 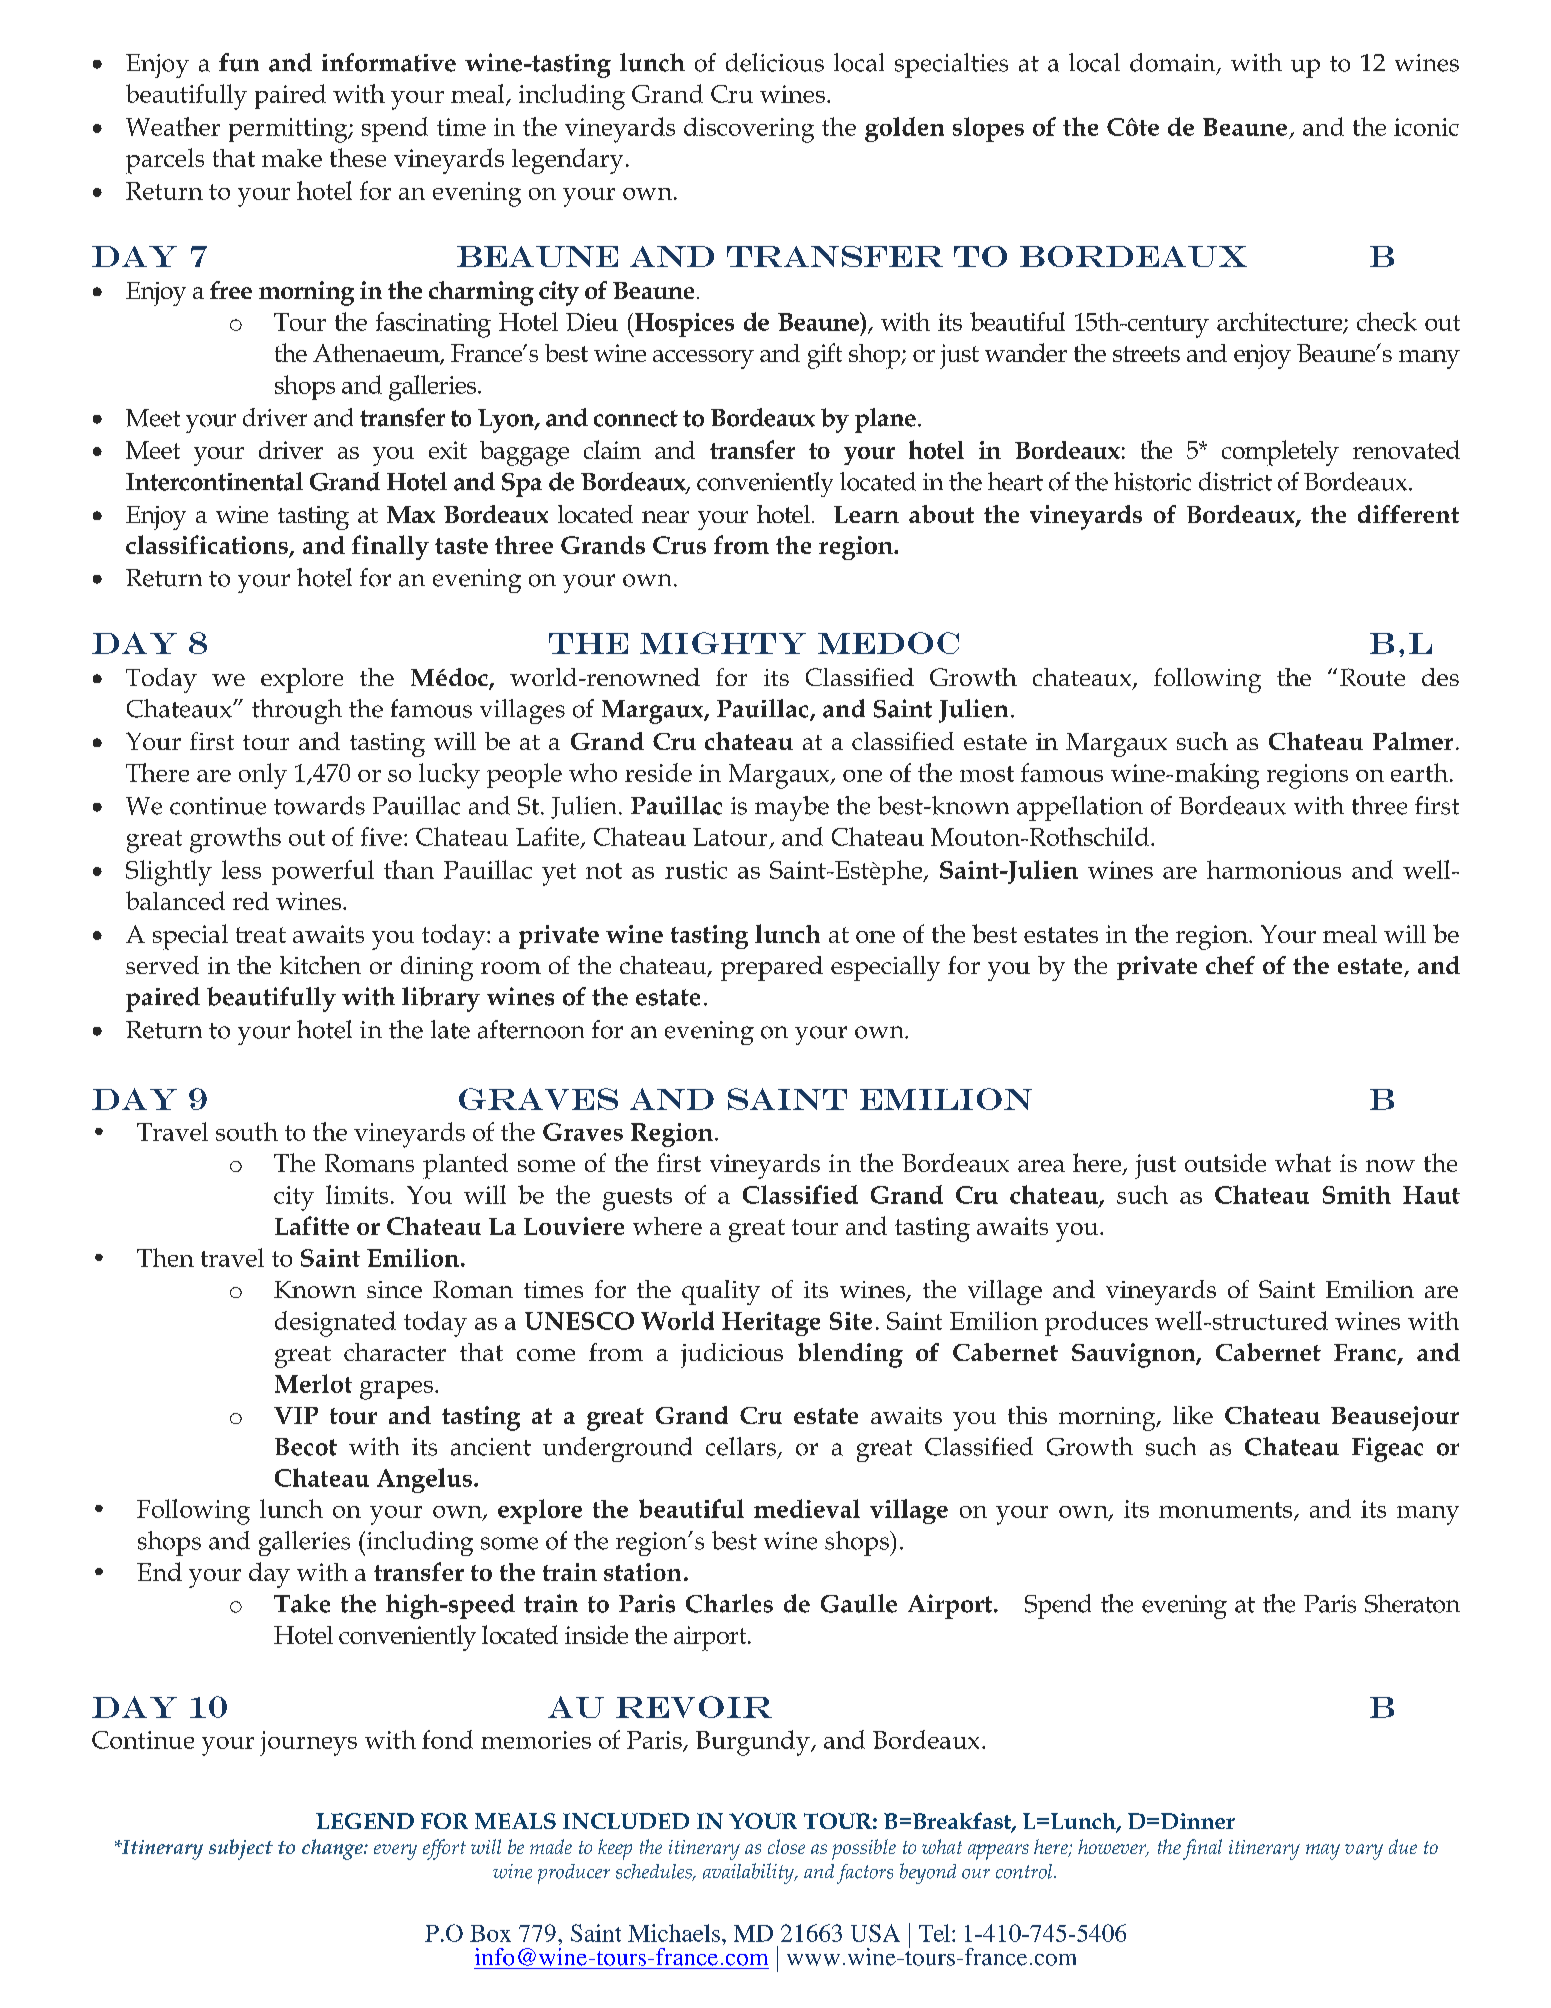 I want to click on discovering, so click(x=749, y=130).
